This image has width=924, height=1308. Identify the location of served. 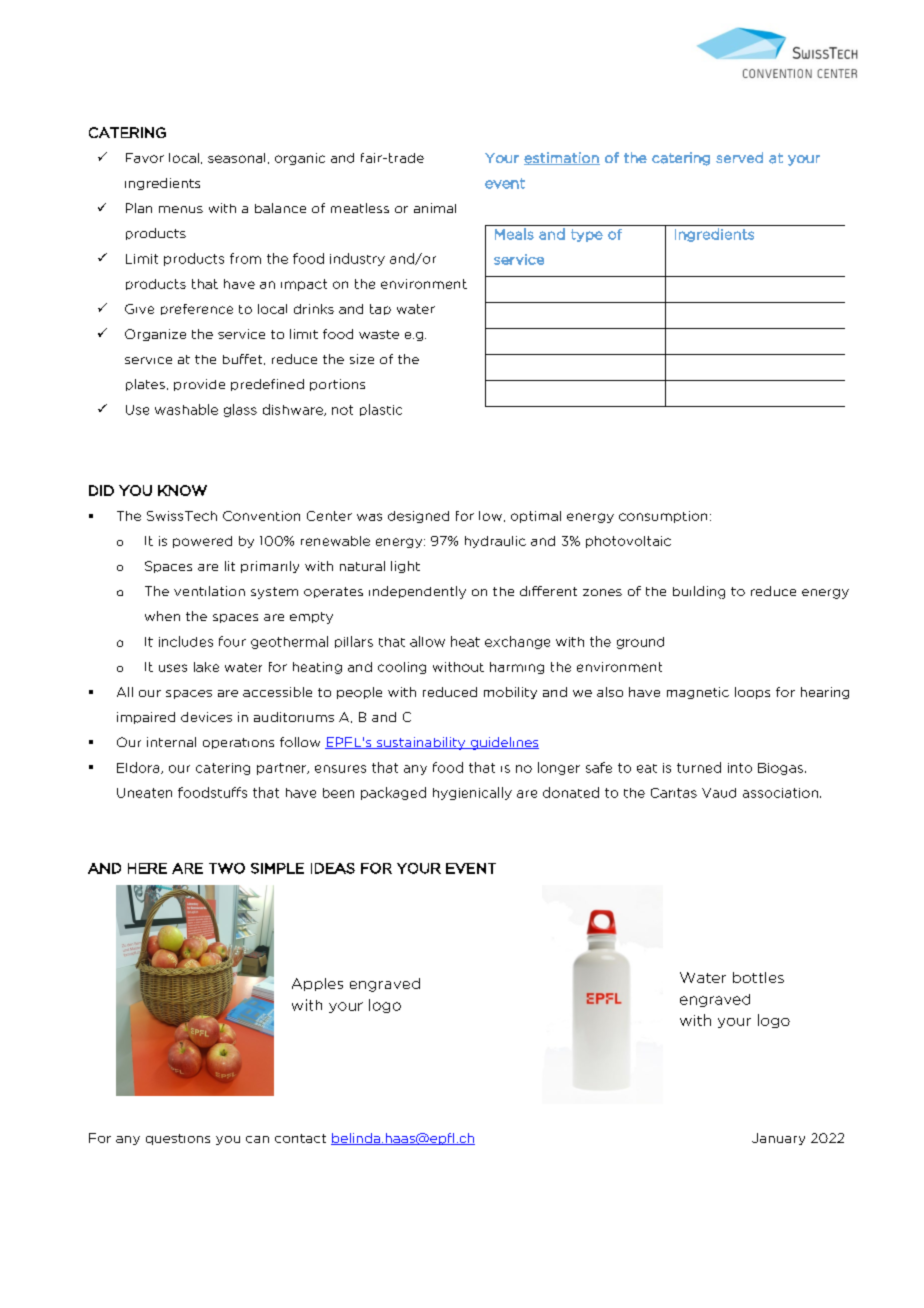
(739, 157).
